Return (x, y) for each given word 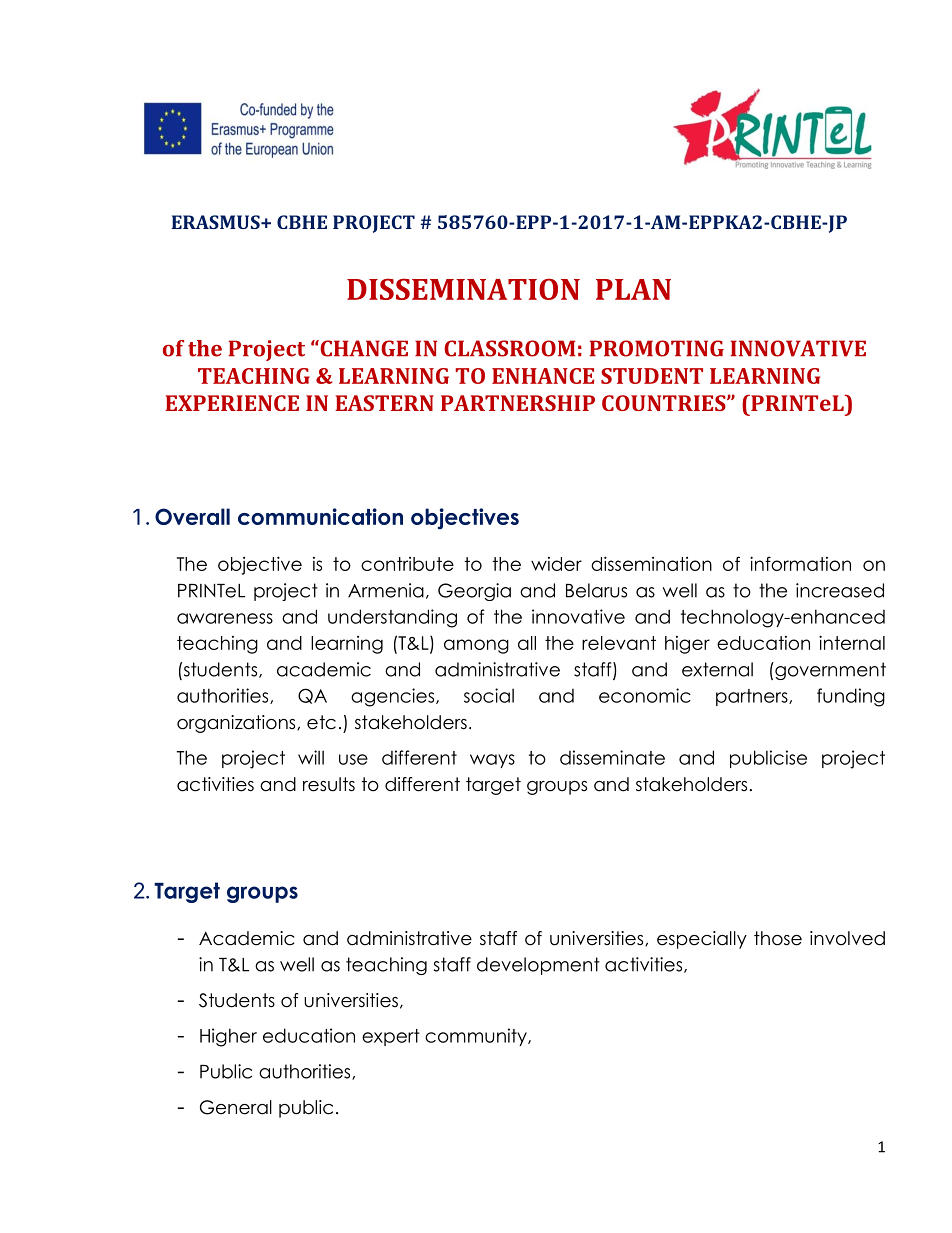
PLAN (633, 289)
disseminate (612, 757)
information (800, 563)
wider (556, 564)
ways (492, 761)
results (329, 784)
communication (320, 516)
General (236, 1107)
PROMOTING (657, 348)
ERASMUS (217, 222)
